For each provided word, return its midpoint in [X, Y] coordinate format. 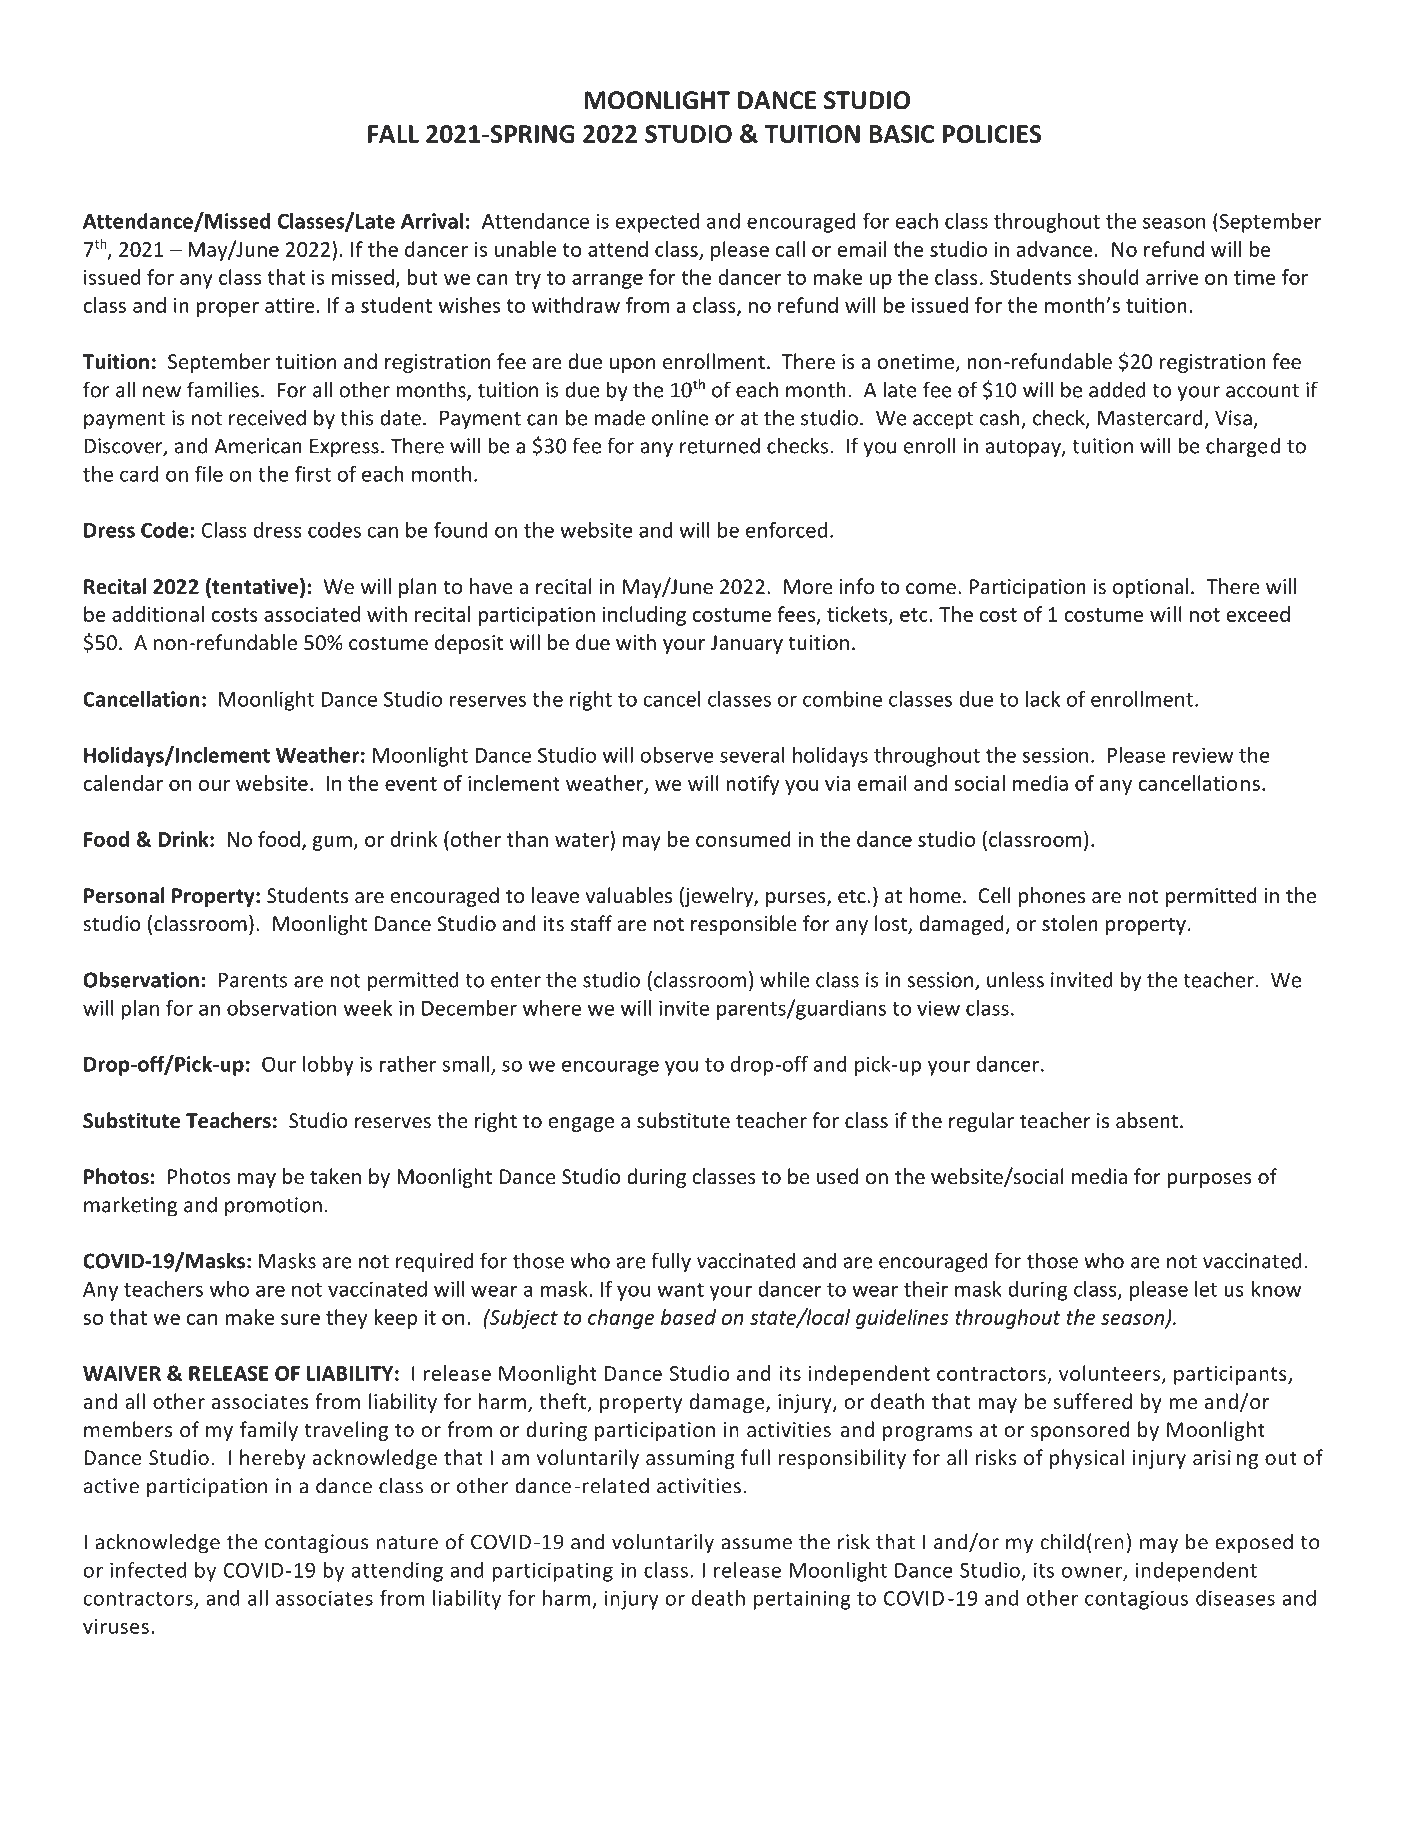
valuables [628, 895]
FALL [393, 134]
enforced [786, 530]
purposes [1209, 1180]
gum [332, 843]
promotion [273, 1207]
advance [1055, 249]
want [680, 1290]
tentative [254, 587]
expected [657, 223]
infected [148, 1570]
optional [1150, 588]
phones [1052, 897]
